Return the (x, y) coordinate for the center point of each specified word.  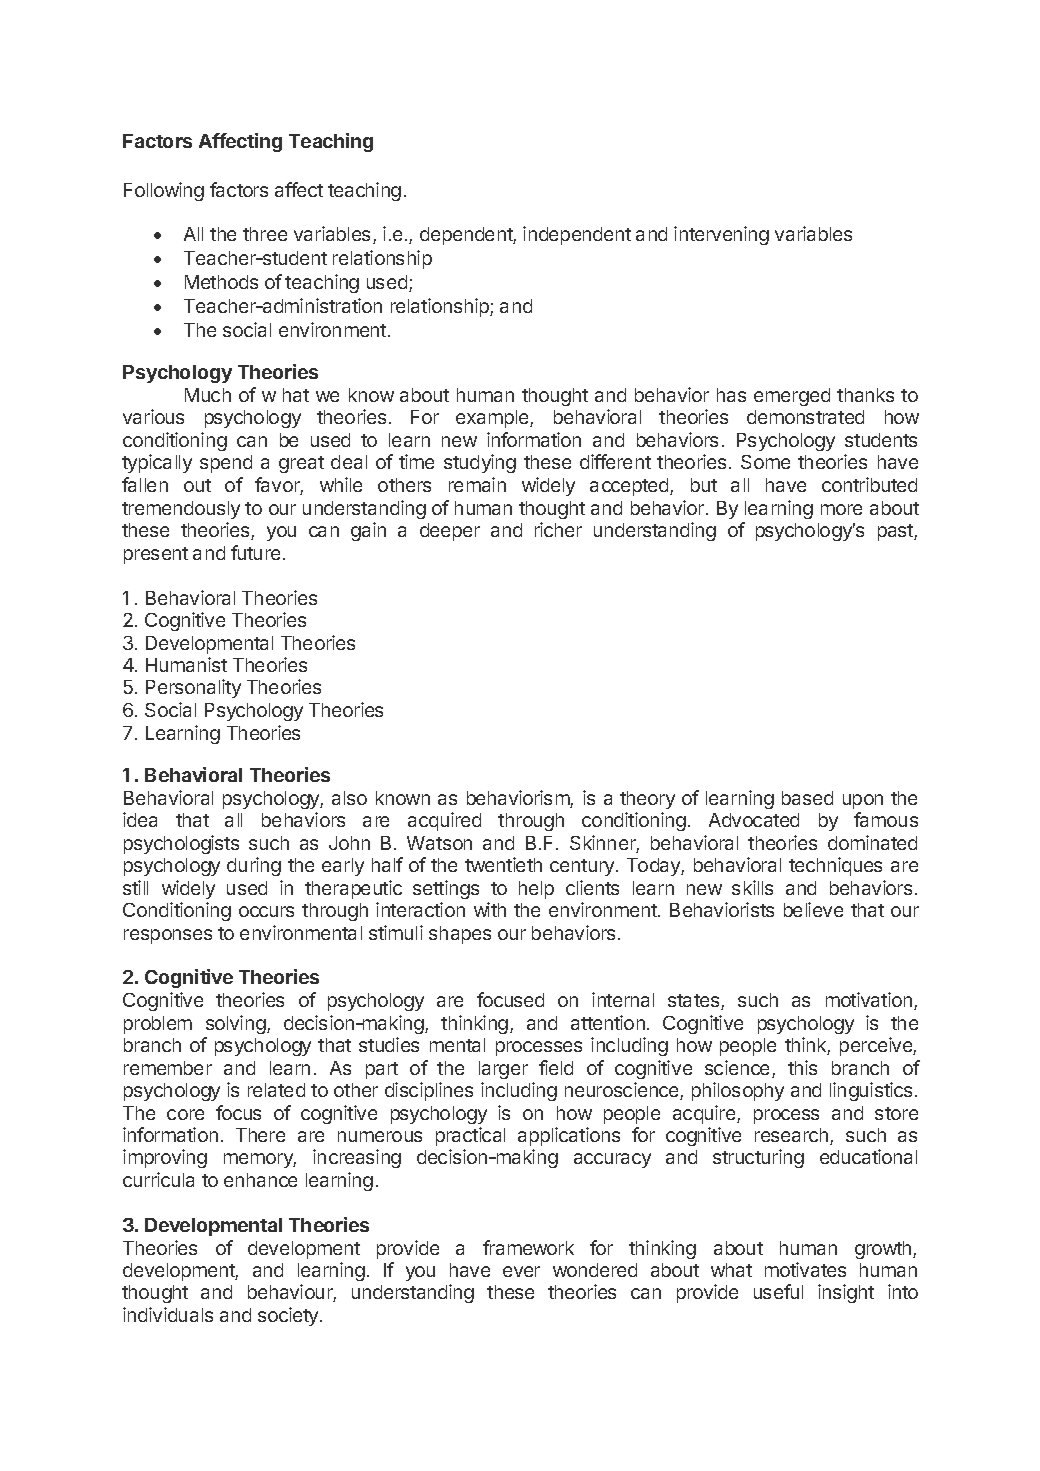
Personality (193, 688)
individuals (168, 1314)
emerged (792, 397)
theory (647, 800)
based (807, 798)
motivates (805, 1269)
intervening (721, 235)
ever (521, 1271)
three (265, 234)
